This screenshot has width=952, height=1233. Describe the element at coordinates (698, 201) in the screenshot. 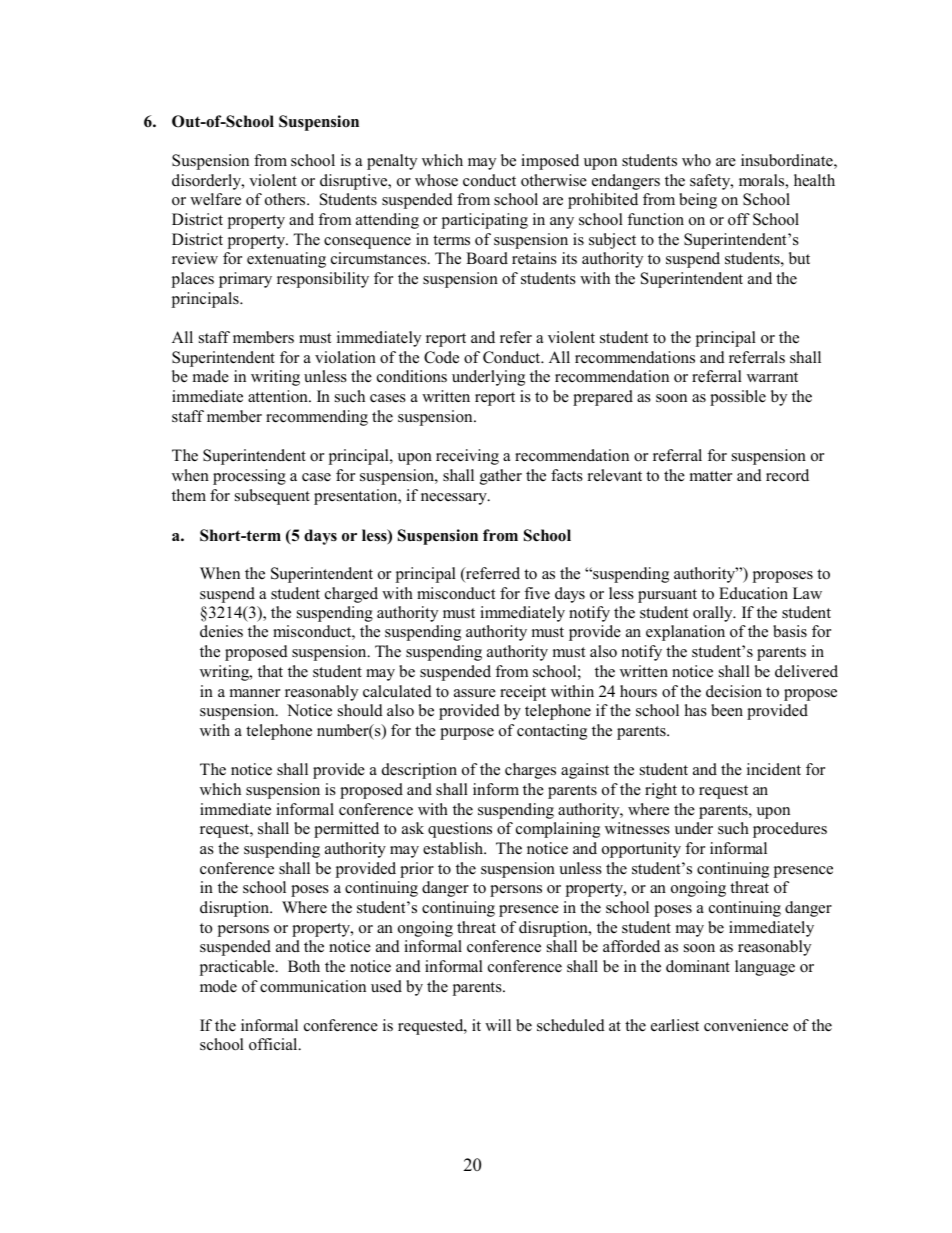

I see `being` at that location.
